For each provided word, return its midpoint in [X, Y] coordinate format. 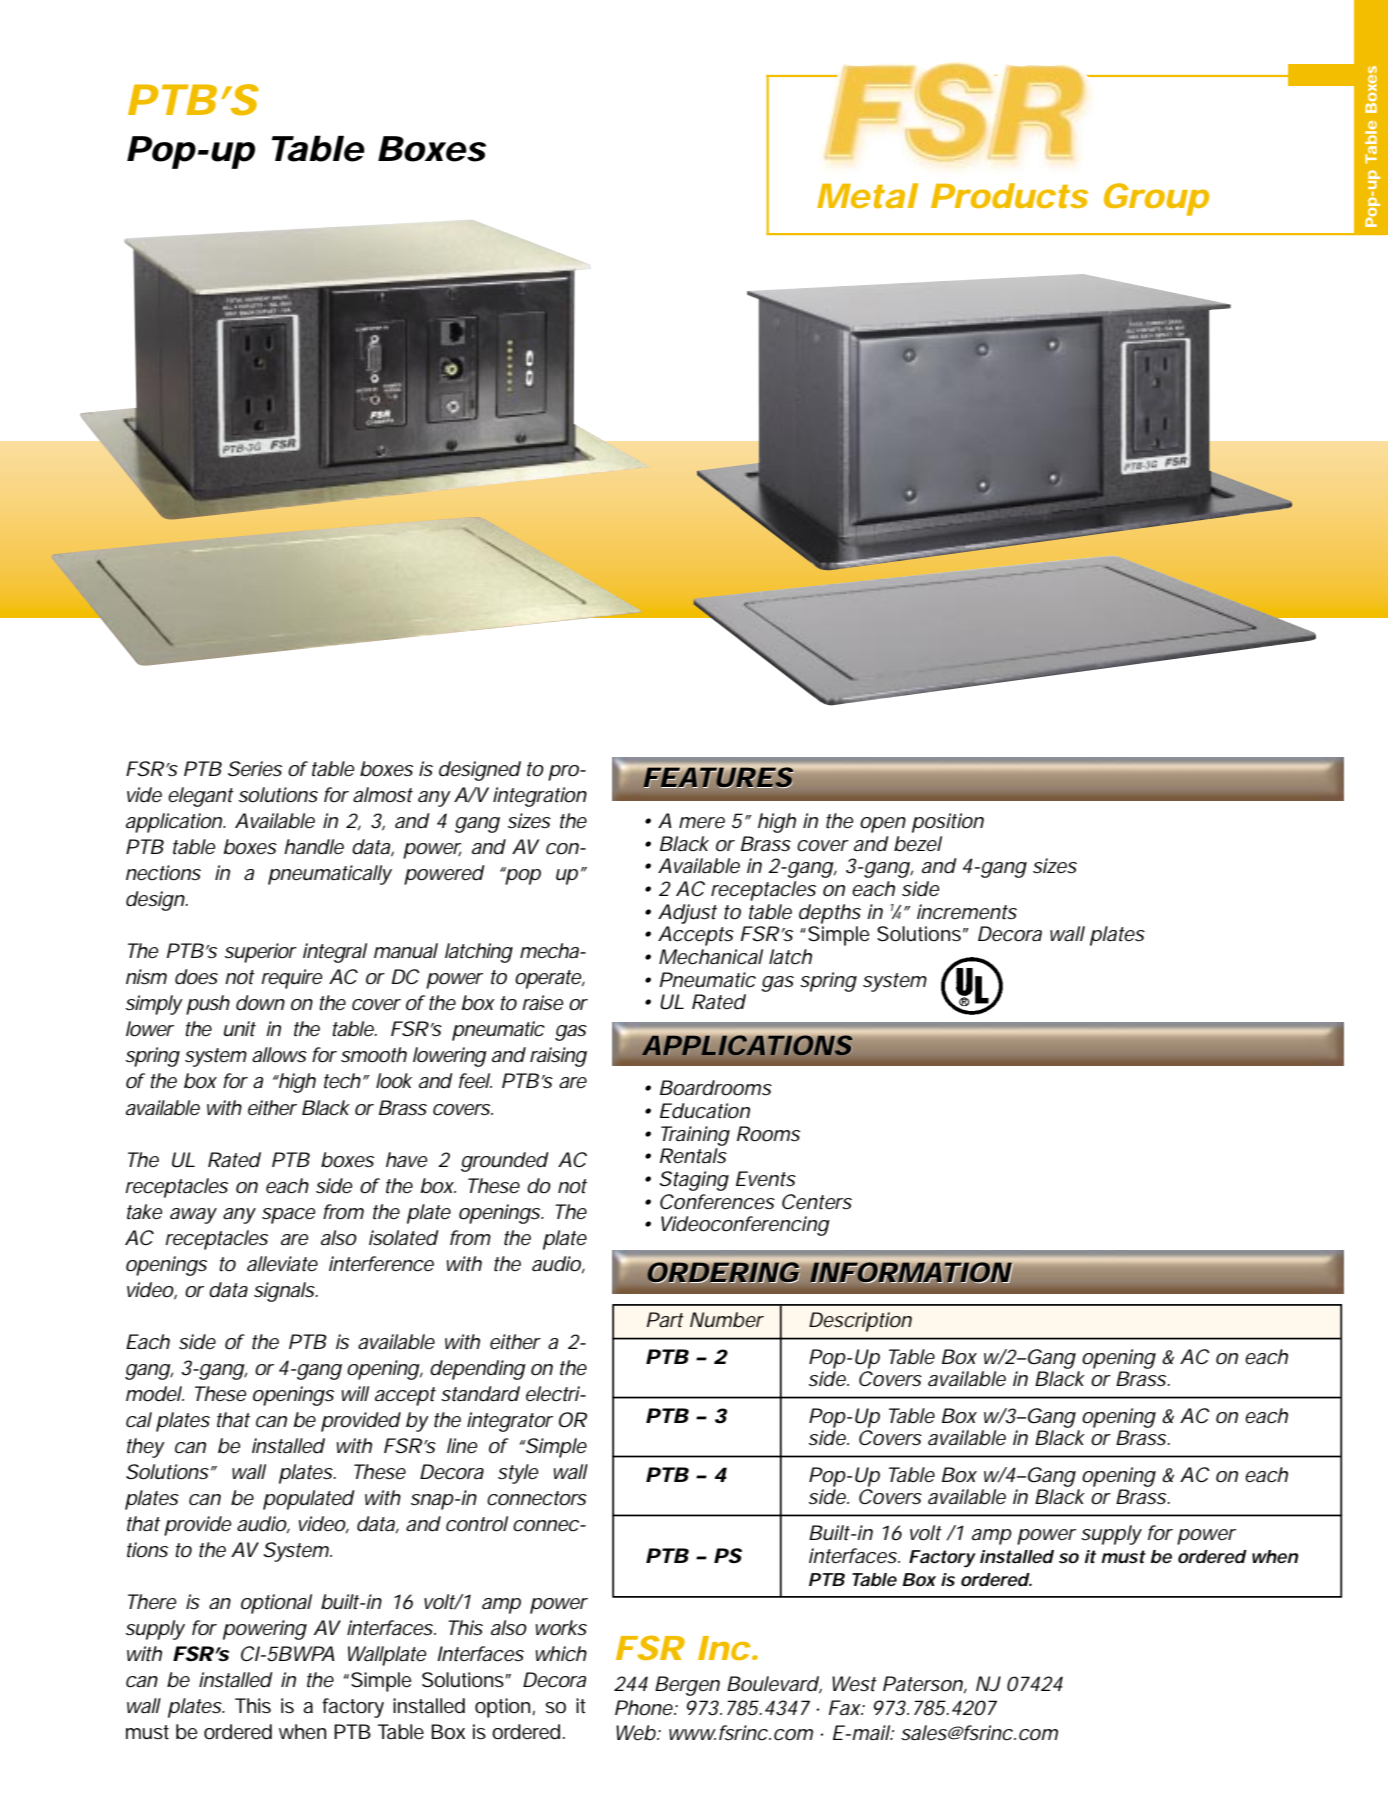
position [948, 823]
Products [1009, 195]
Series [255, 769]
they [146, 1448]
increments [967, 911]
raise [543, 1003]
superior [261, 953]
